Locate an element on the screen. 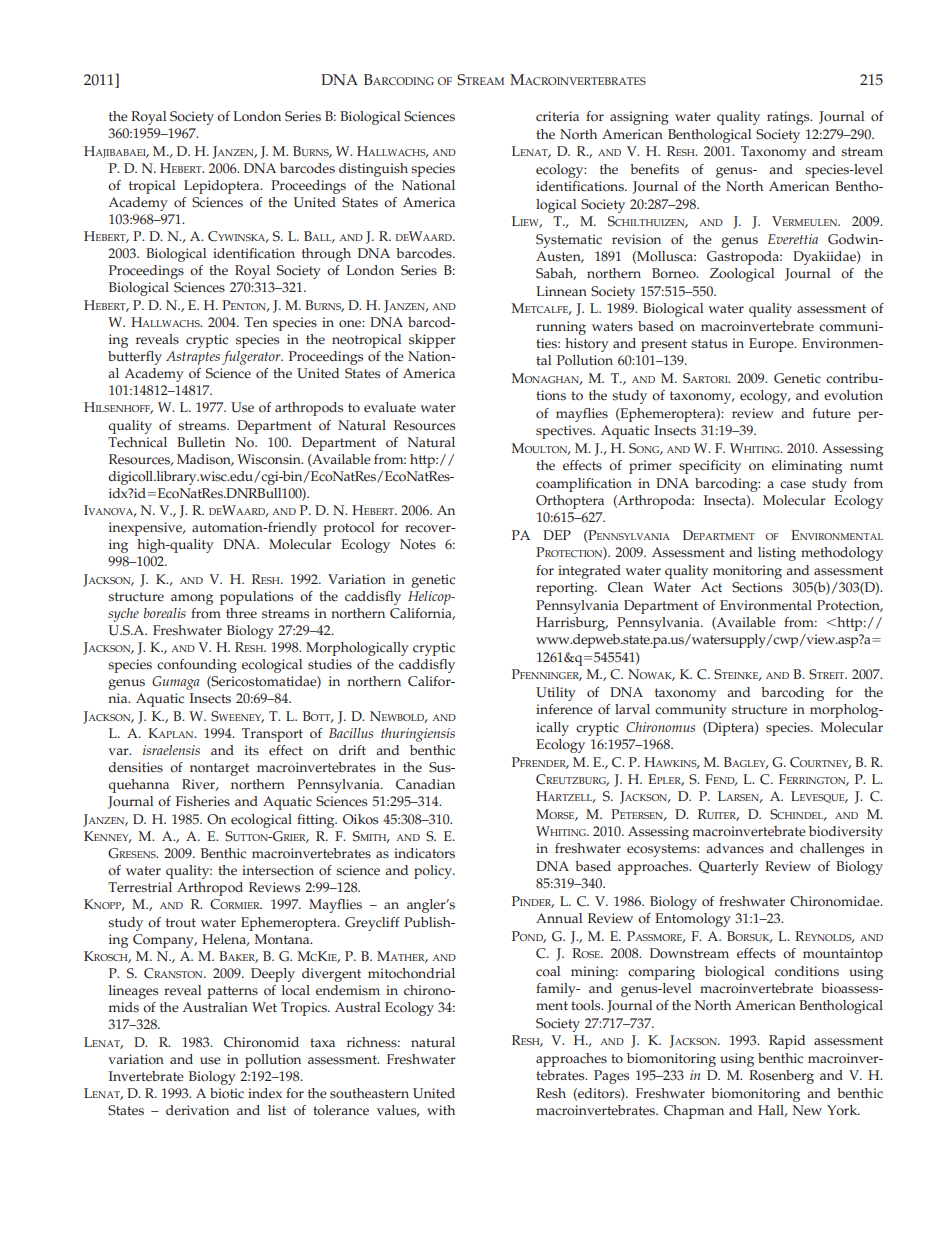 This screenshot has height=1233, width=952. Orthoptera is located at coordinates (570, 502).
